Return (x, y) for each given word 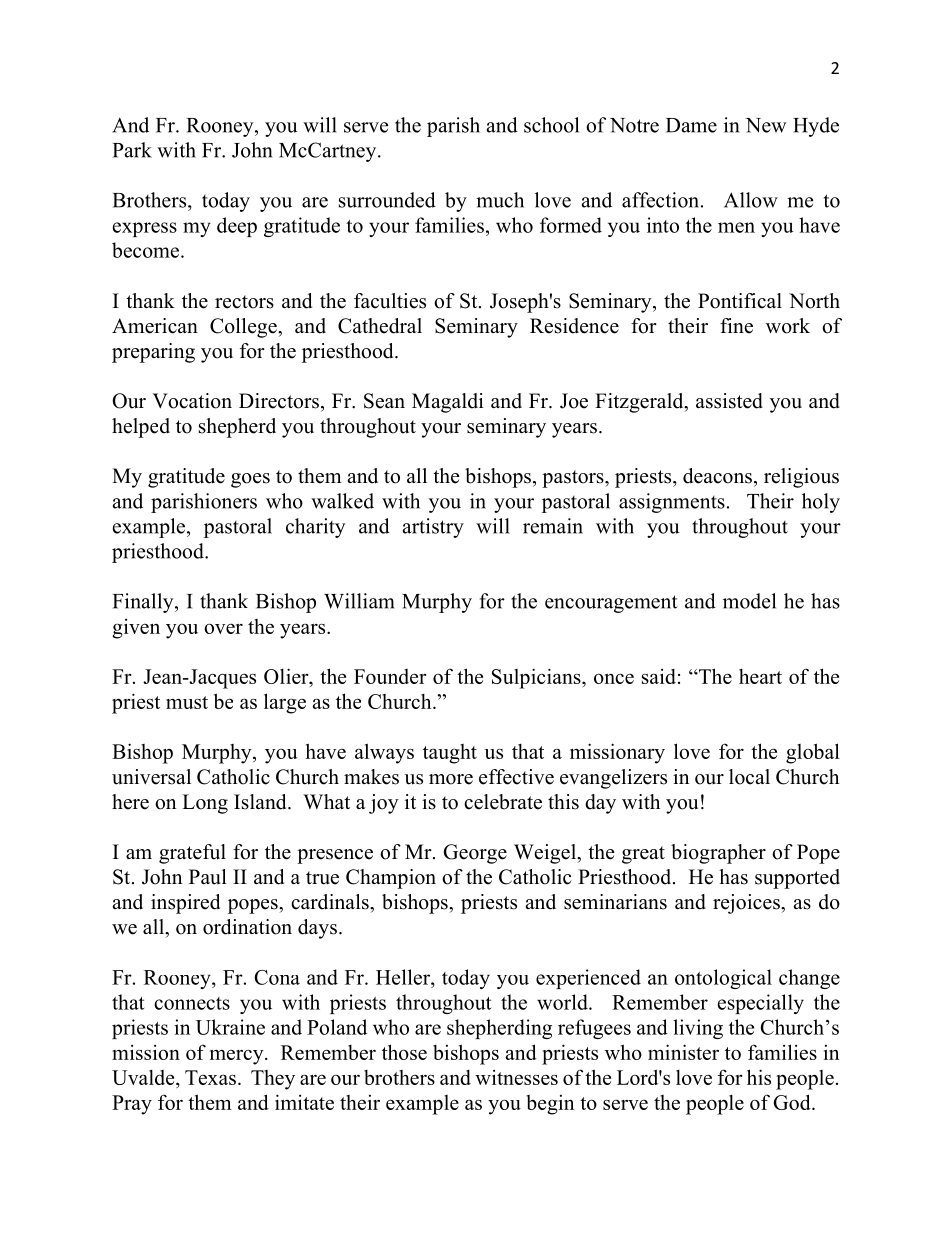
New (766, 125)
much (500, 200)
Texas (210, 1077)
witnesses (516, 1077)
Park (132, 150)
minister (683, 1052)
